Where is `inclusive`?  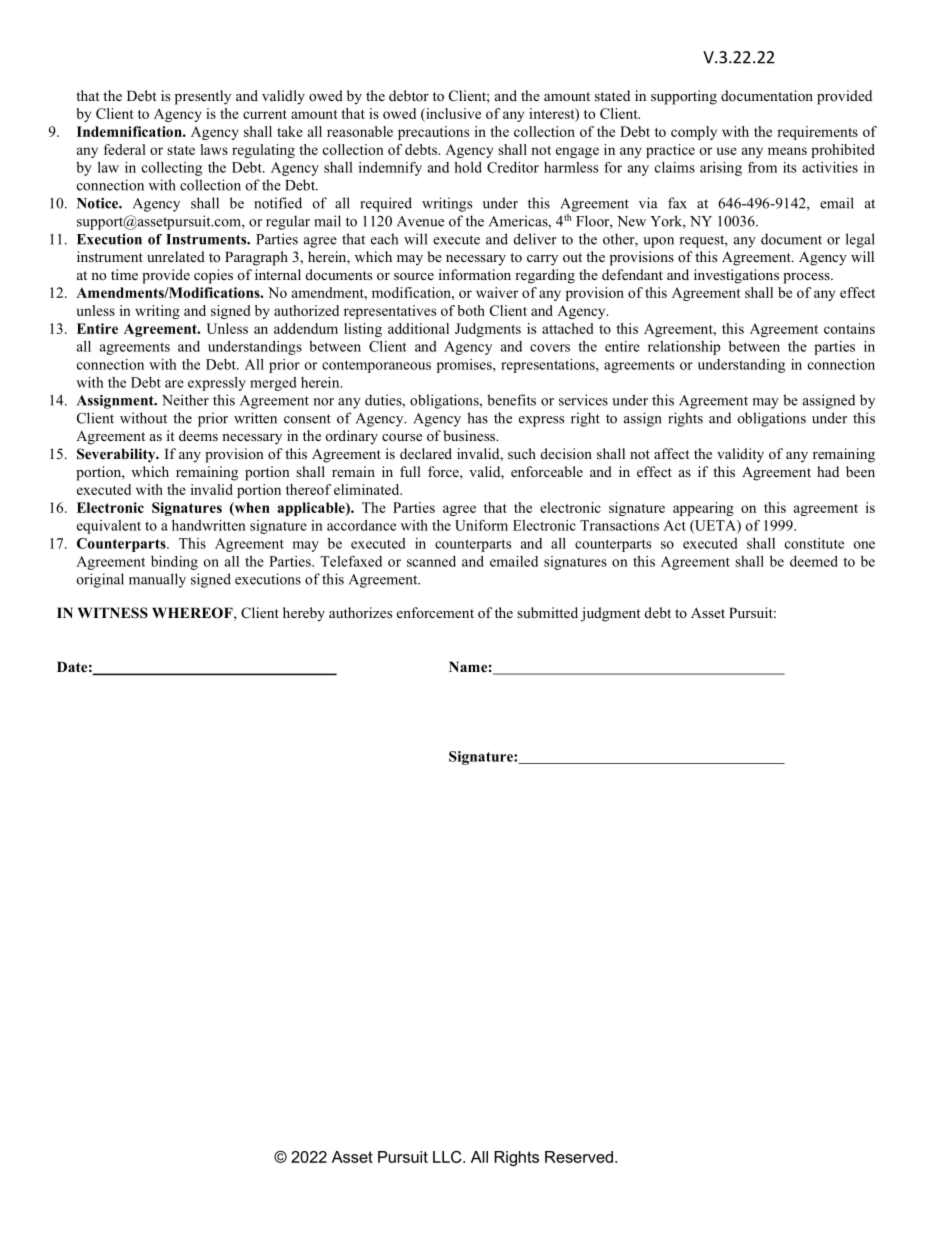 inclusive is located at coordinates (452, 113).
